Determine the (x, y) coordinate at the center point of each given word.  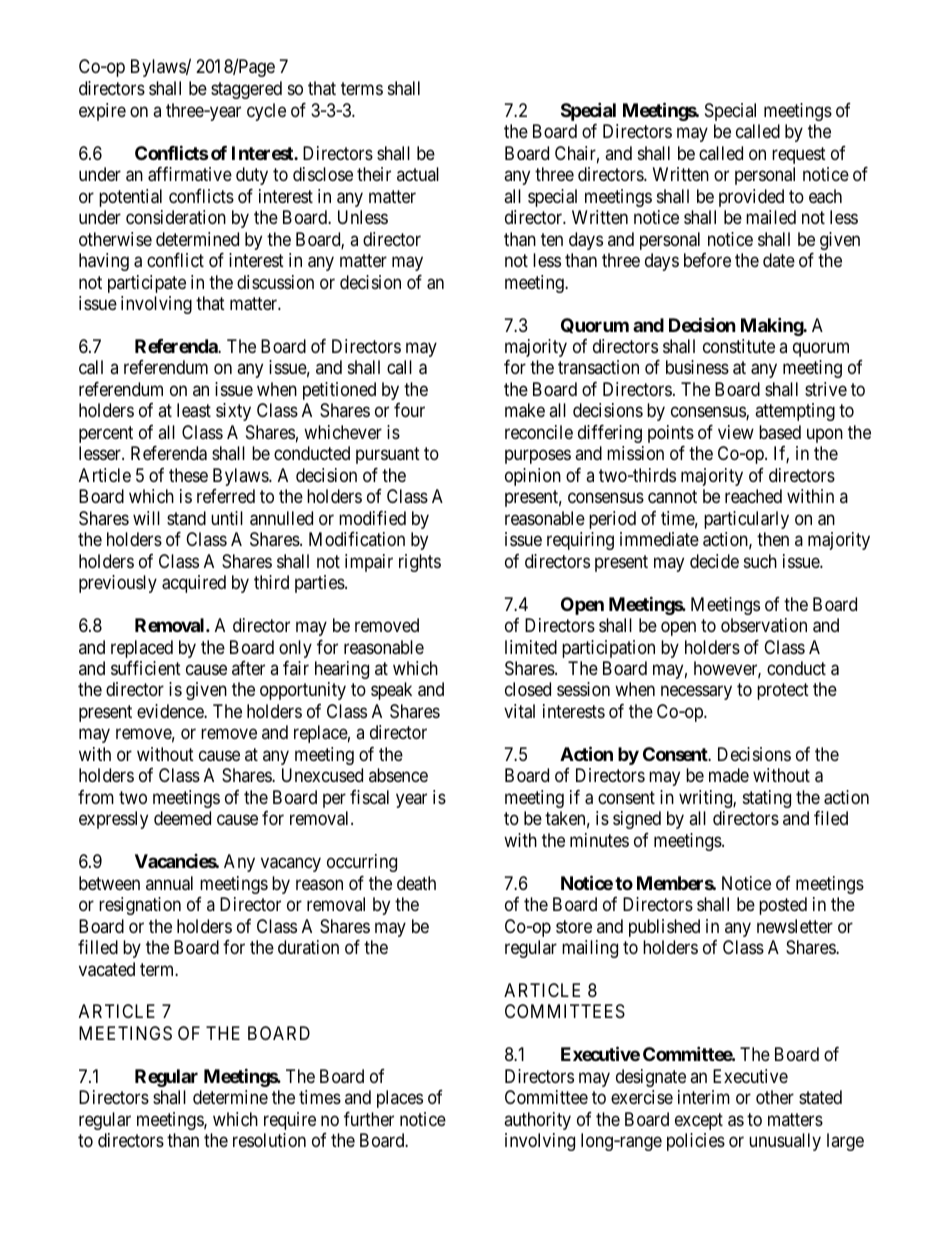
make (525, 410)
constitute (739, 346)
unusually (785, 1142)
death (416, 883)
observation (764, 625)
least (194, 410)
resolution (269, 1140)
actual (418, 174)
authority (537, 1121)
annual (169, 883)
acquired (194, 584)
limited (531, 647)
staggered (246, 90)
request (799, 155)
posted (783, 906)
